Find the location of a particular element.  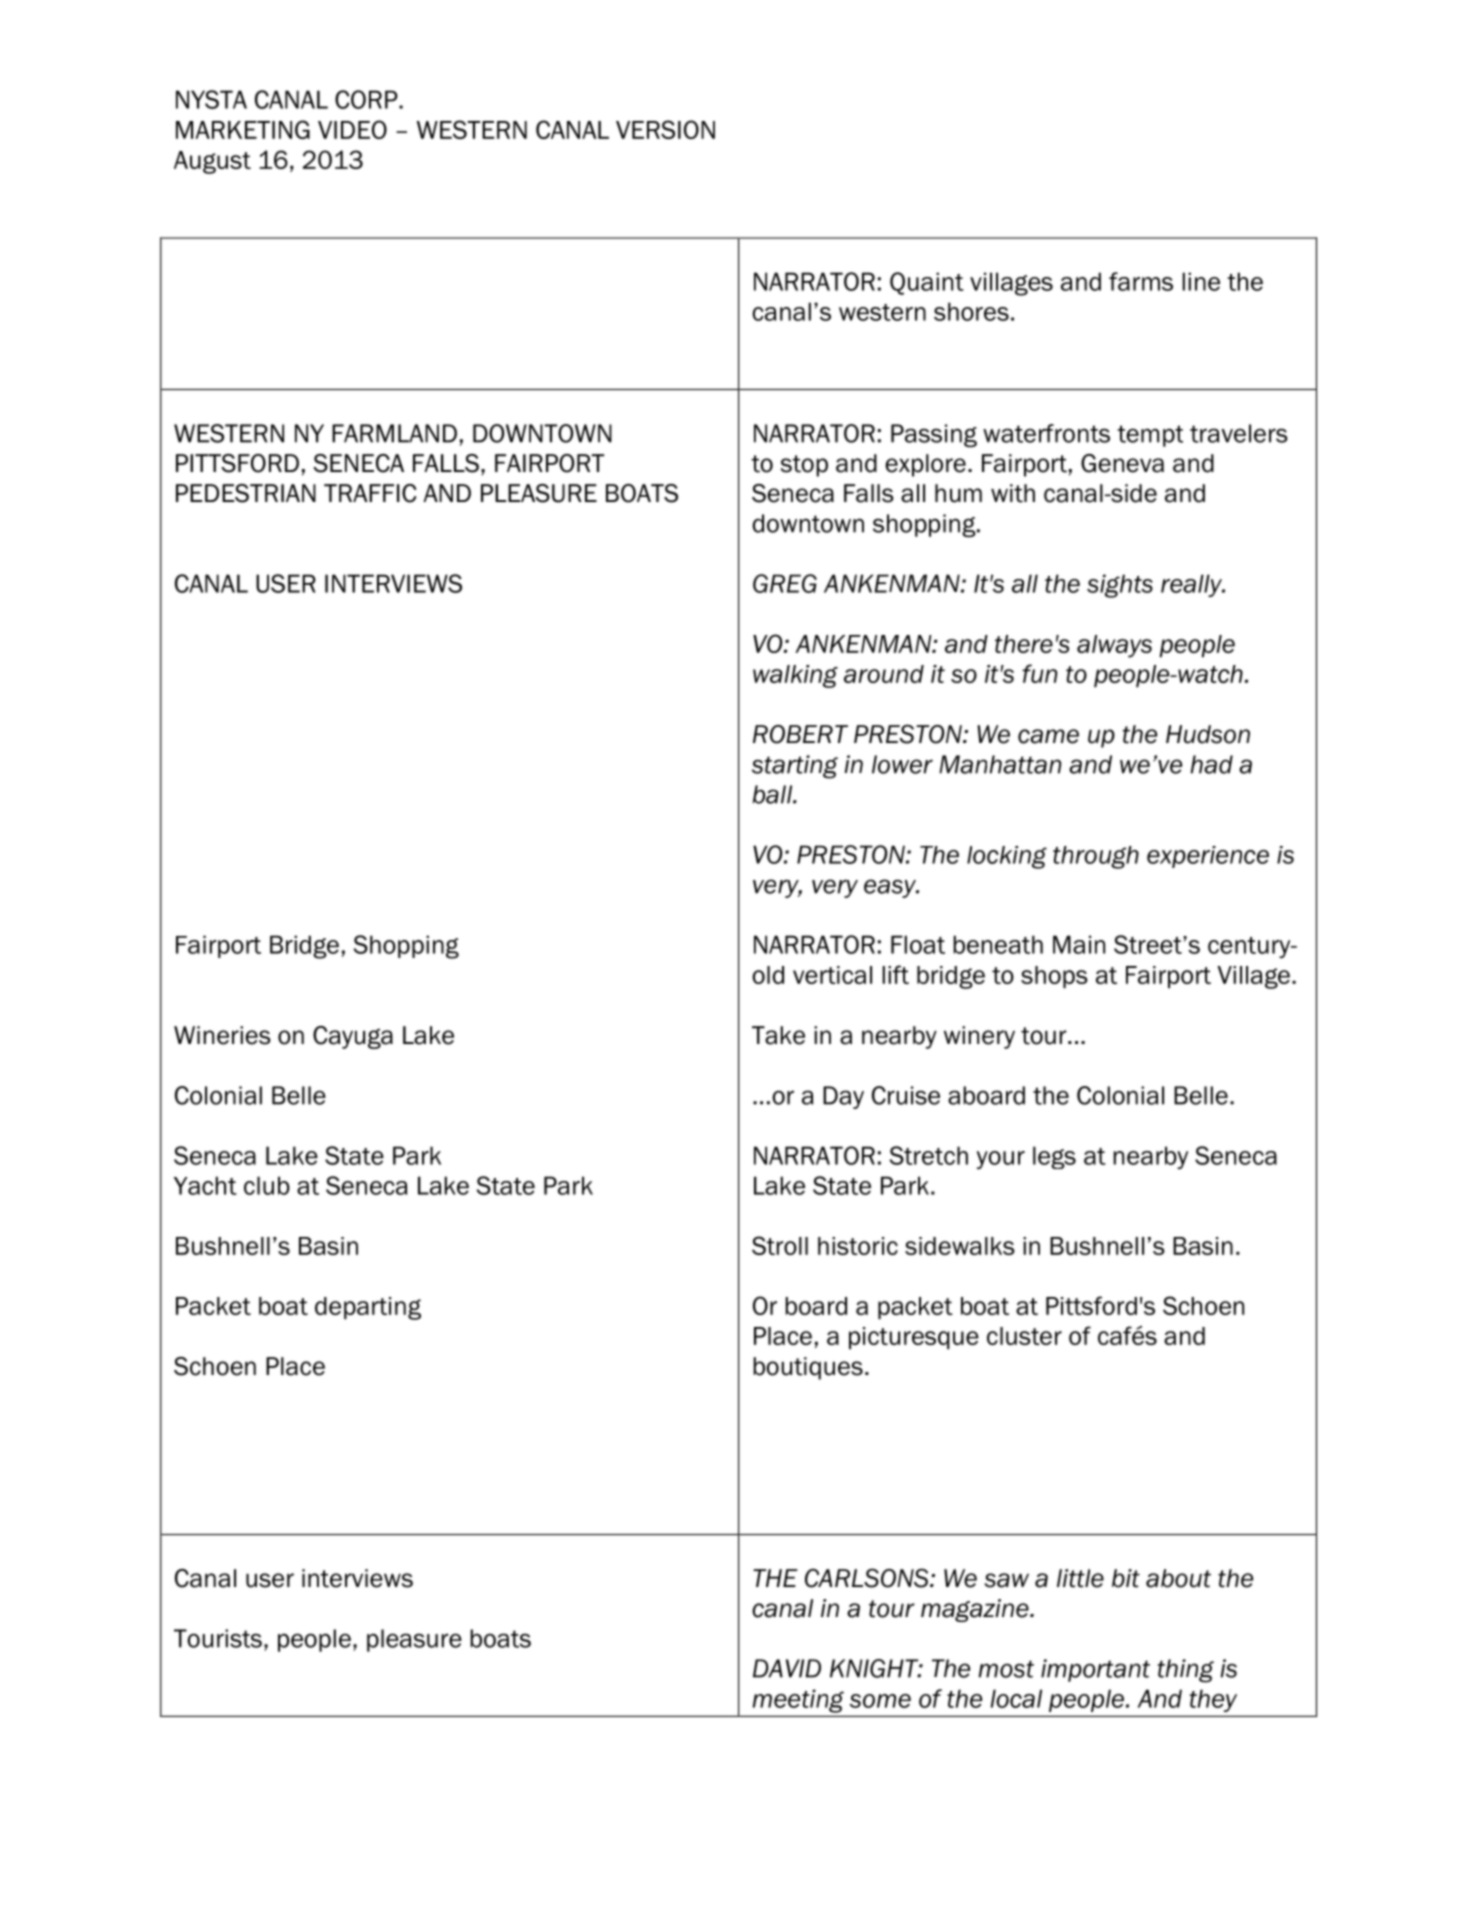

farms is located at coordinates (1141, 281).
